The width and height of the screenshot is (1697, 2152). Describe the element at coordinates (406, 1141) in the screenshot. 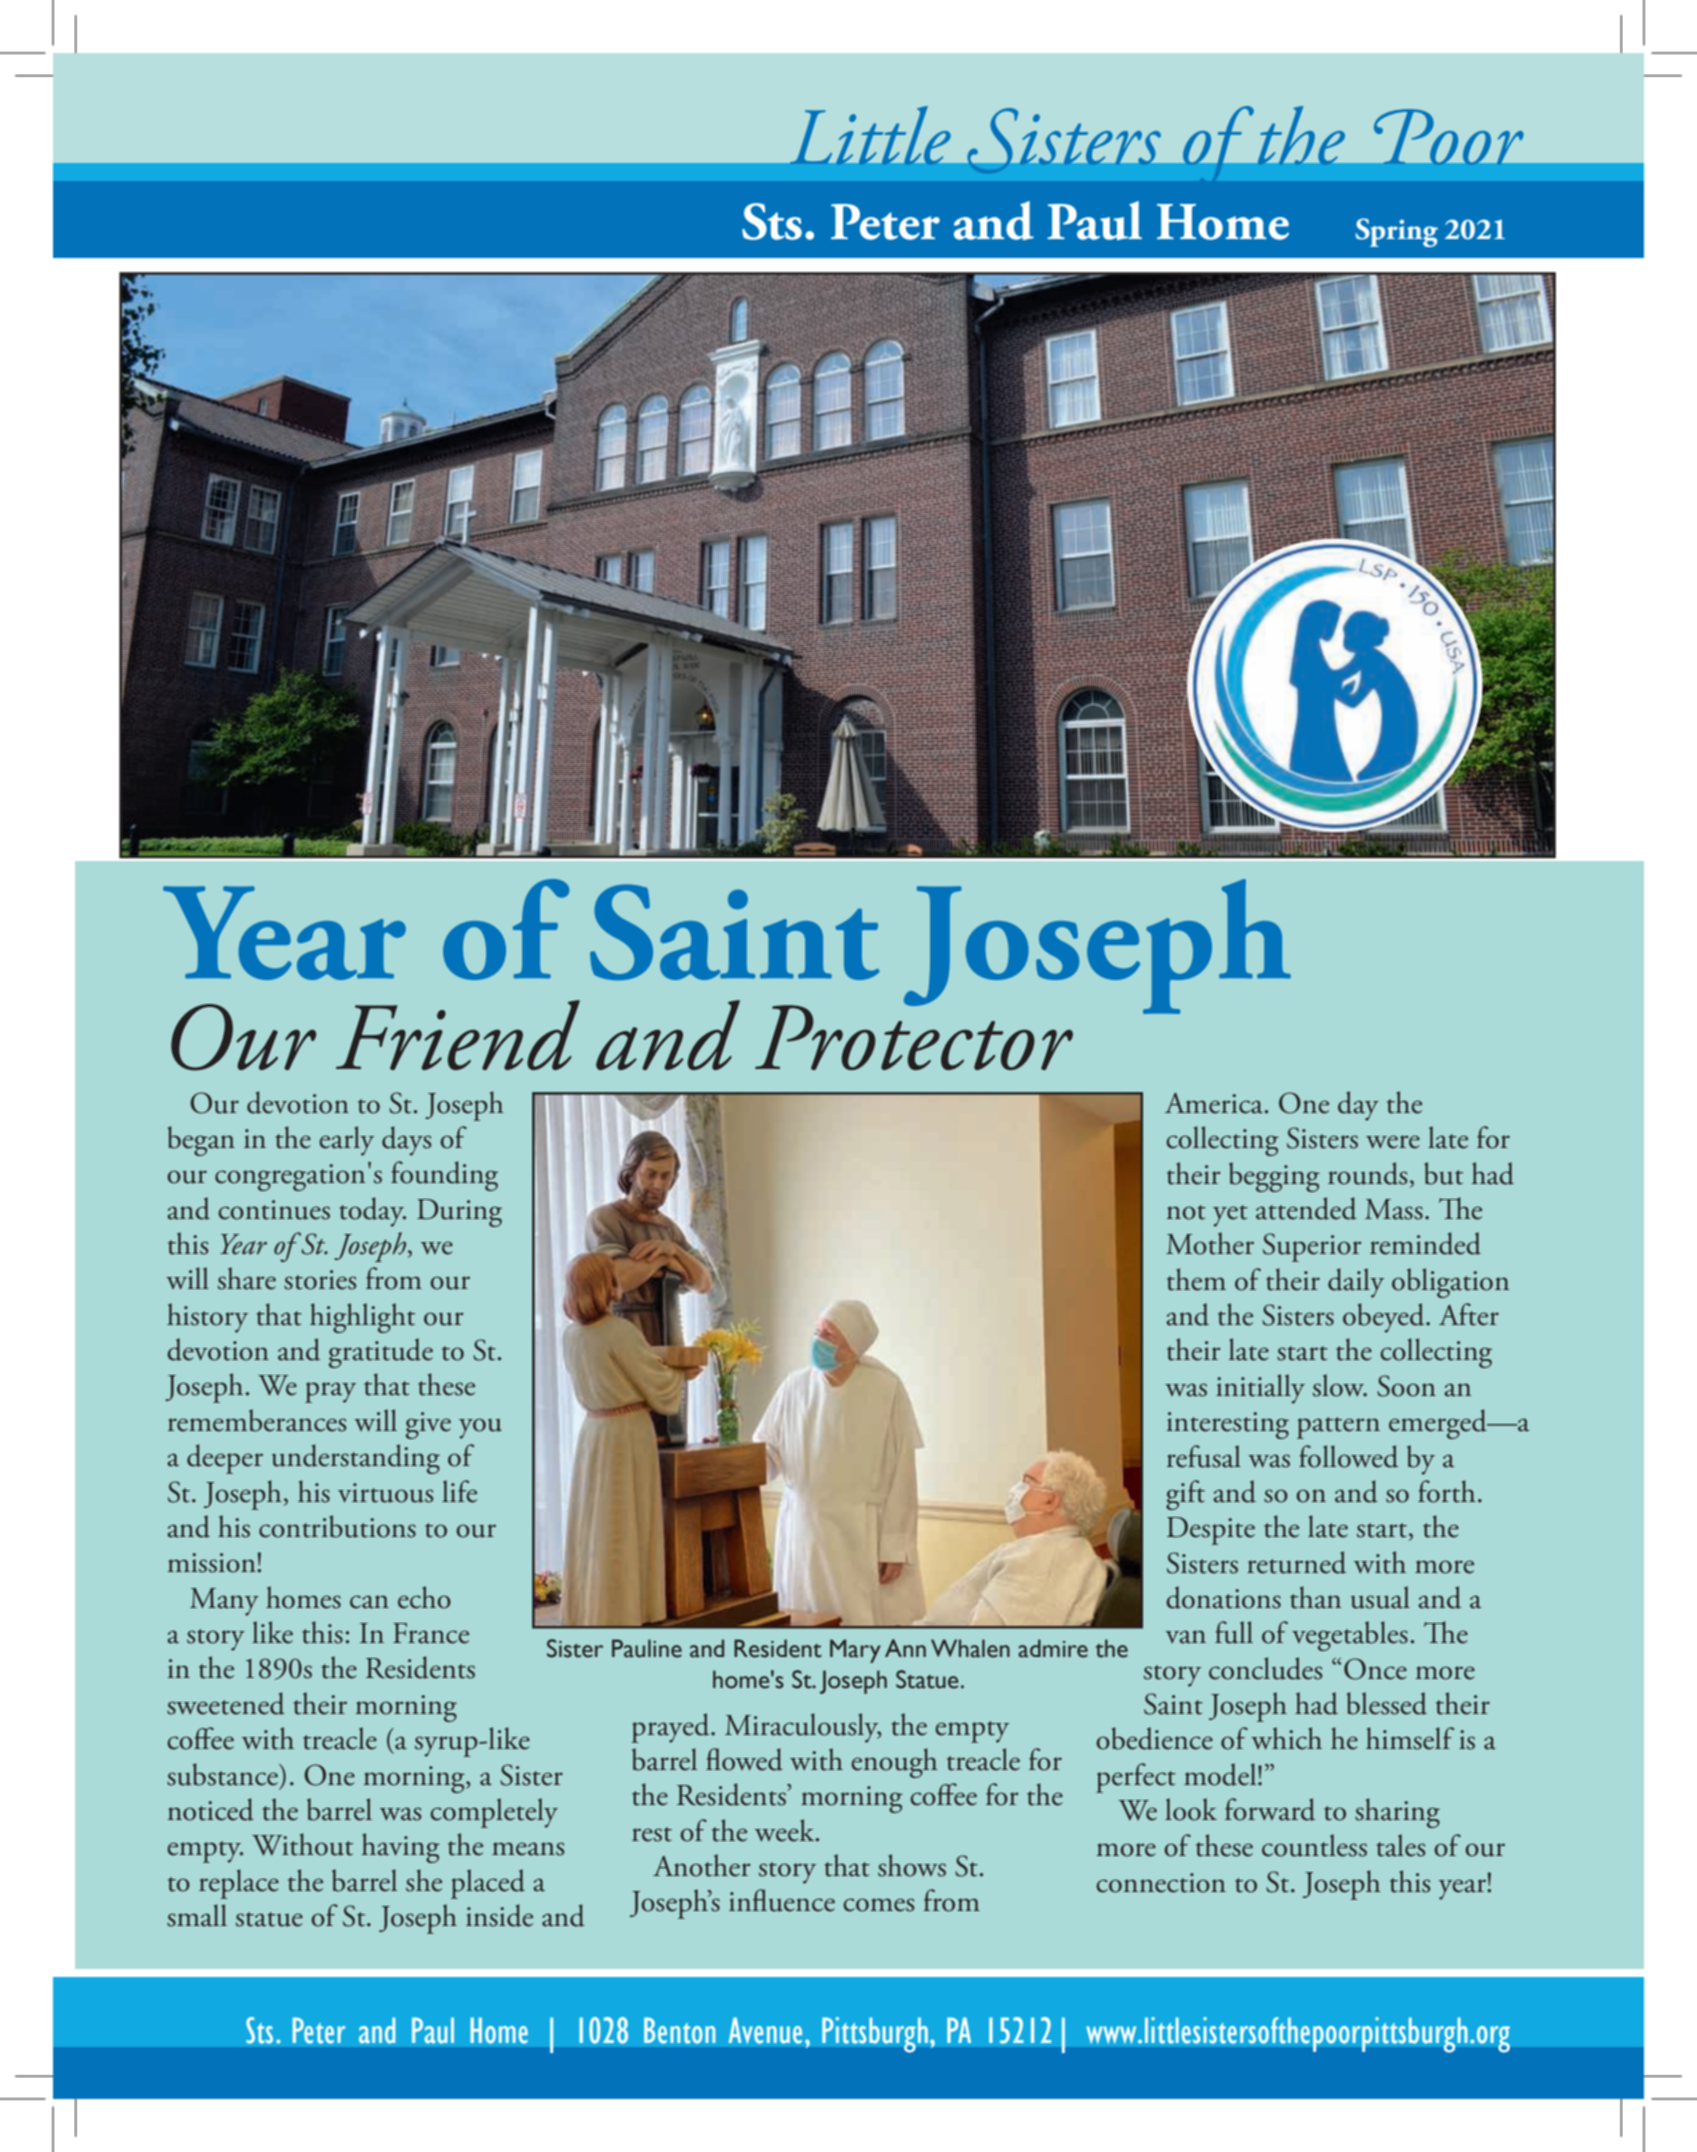

I see `days` at that location.
